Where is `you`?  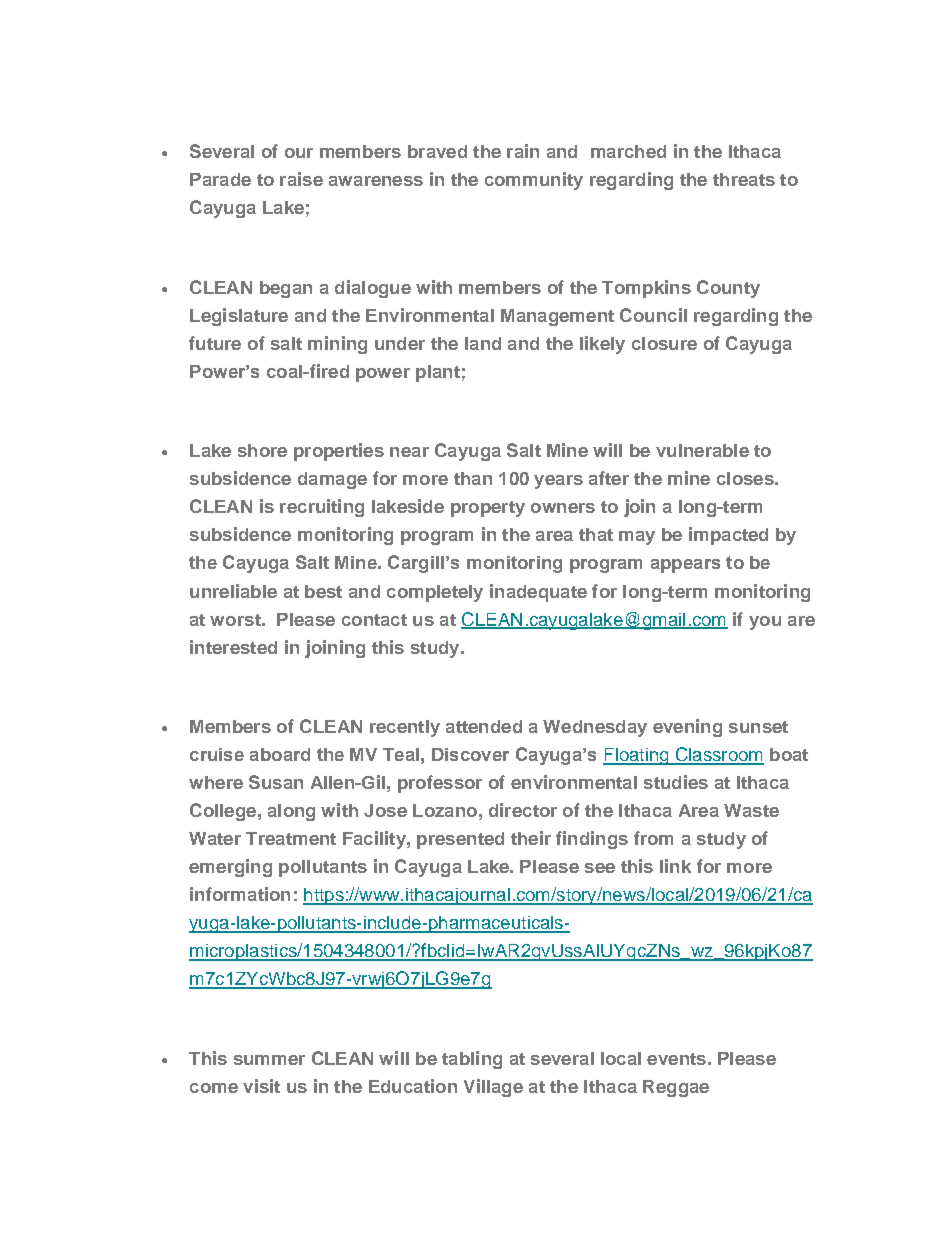 you is located at coordinates (765, 623).
